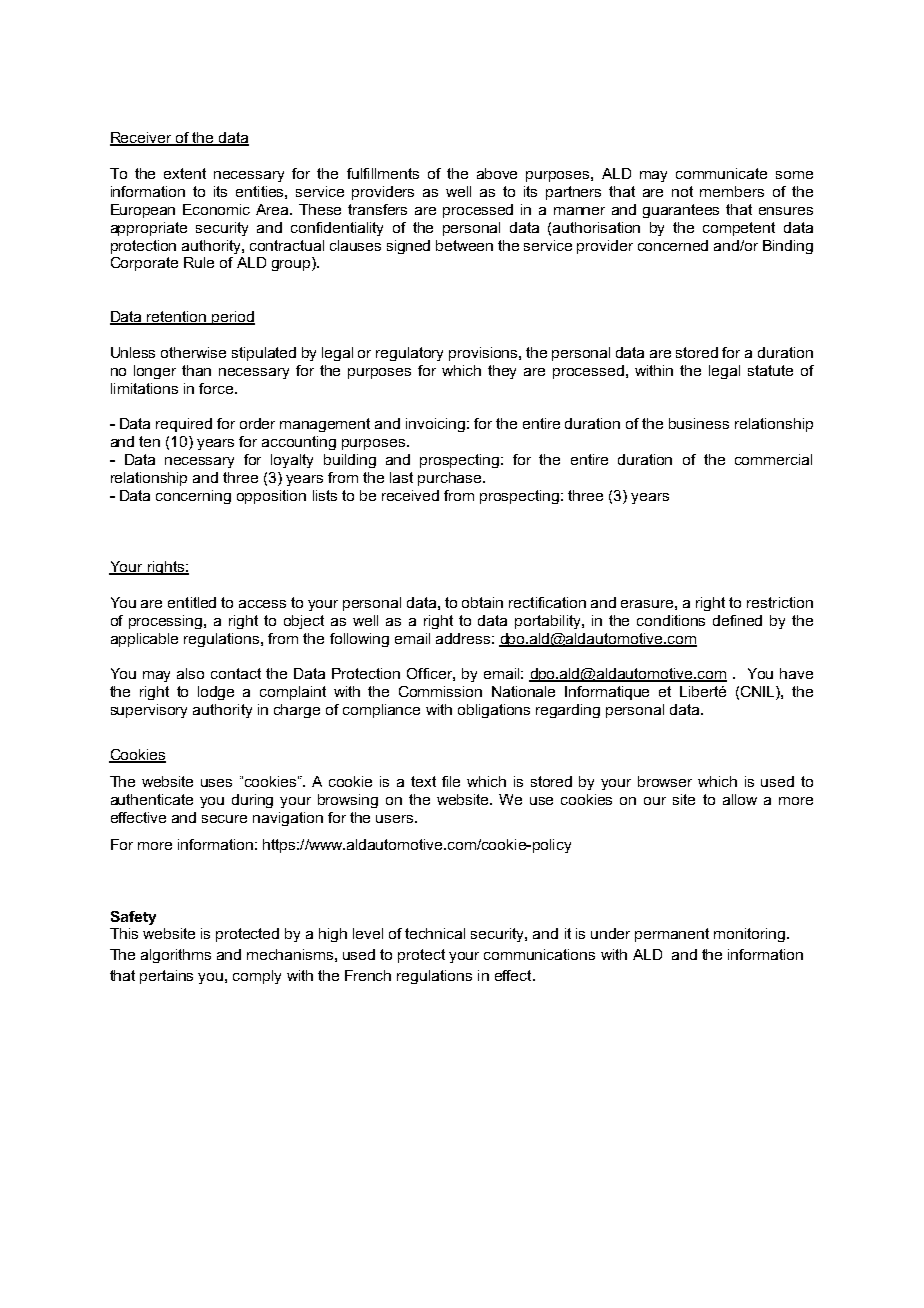 The width and height of the image is (924, 1308). I want to click on above, so click(497, 173).
